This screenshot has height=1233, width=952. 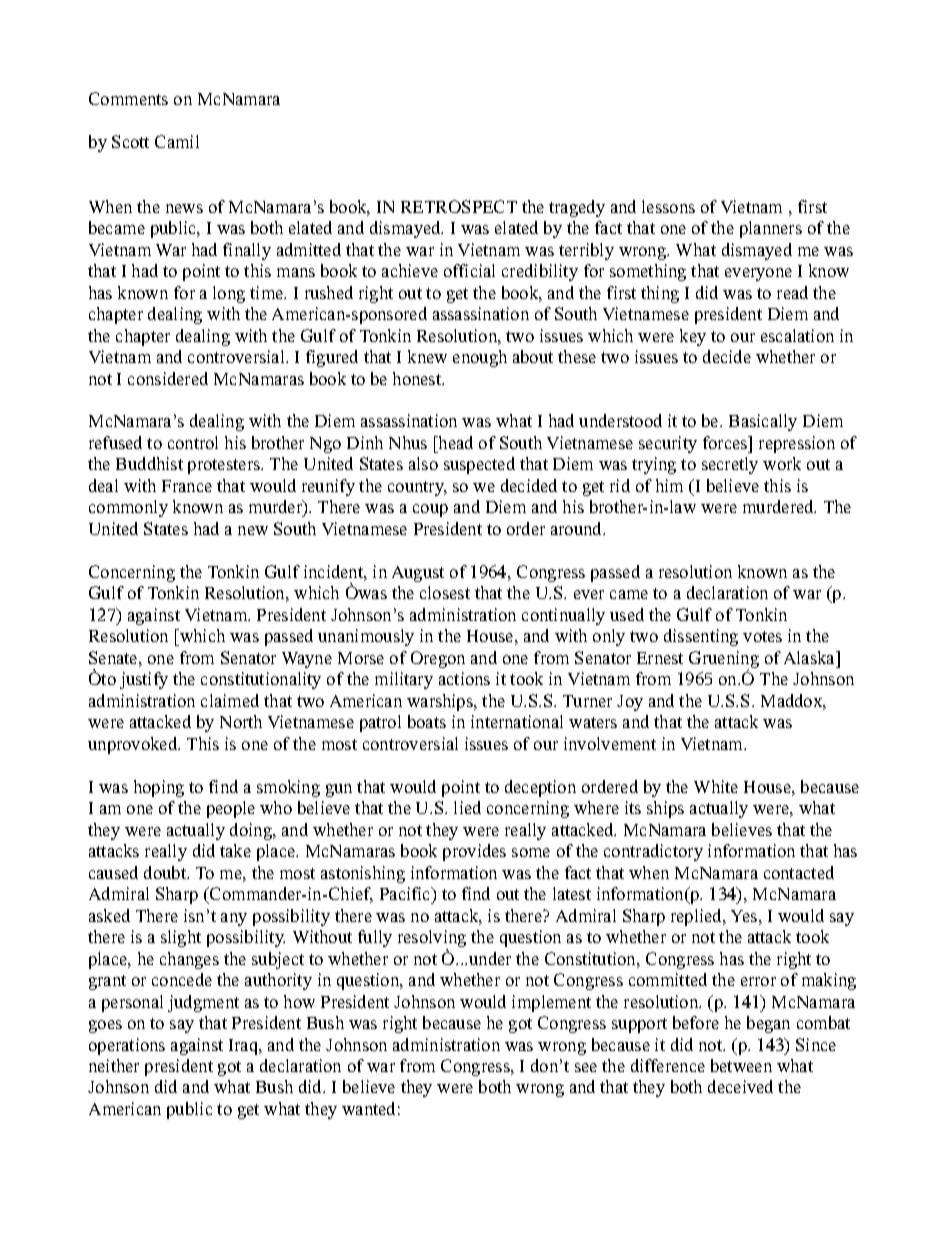 I want to click on Scott, so click(x=130, y=141).
